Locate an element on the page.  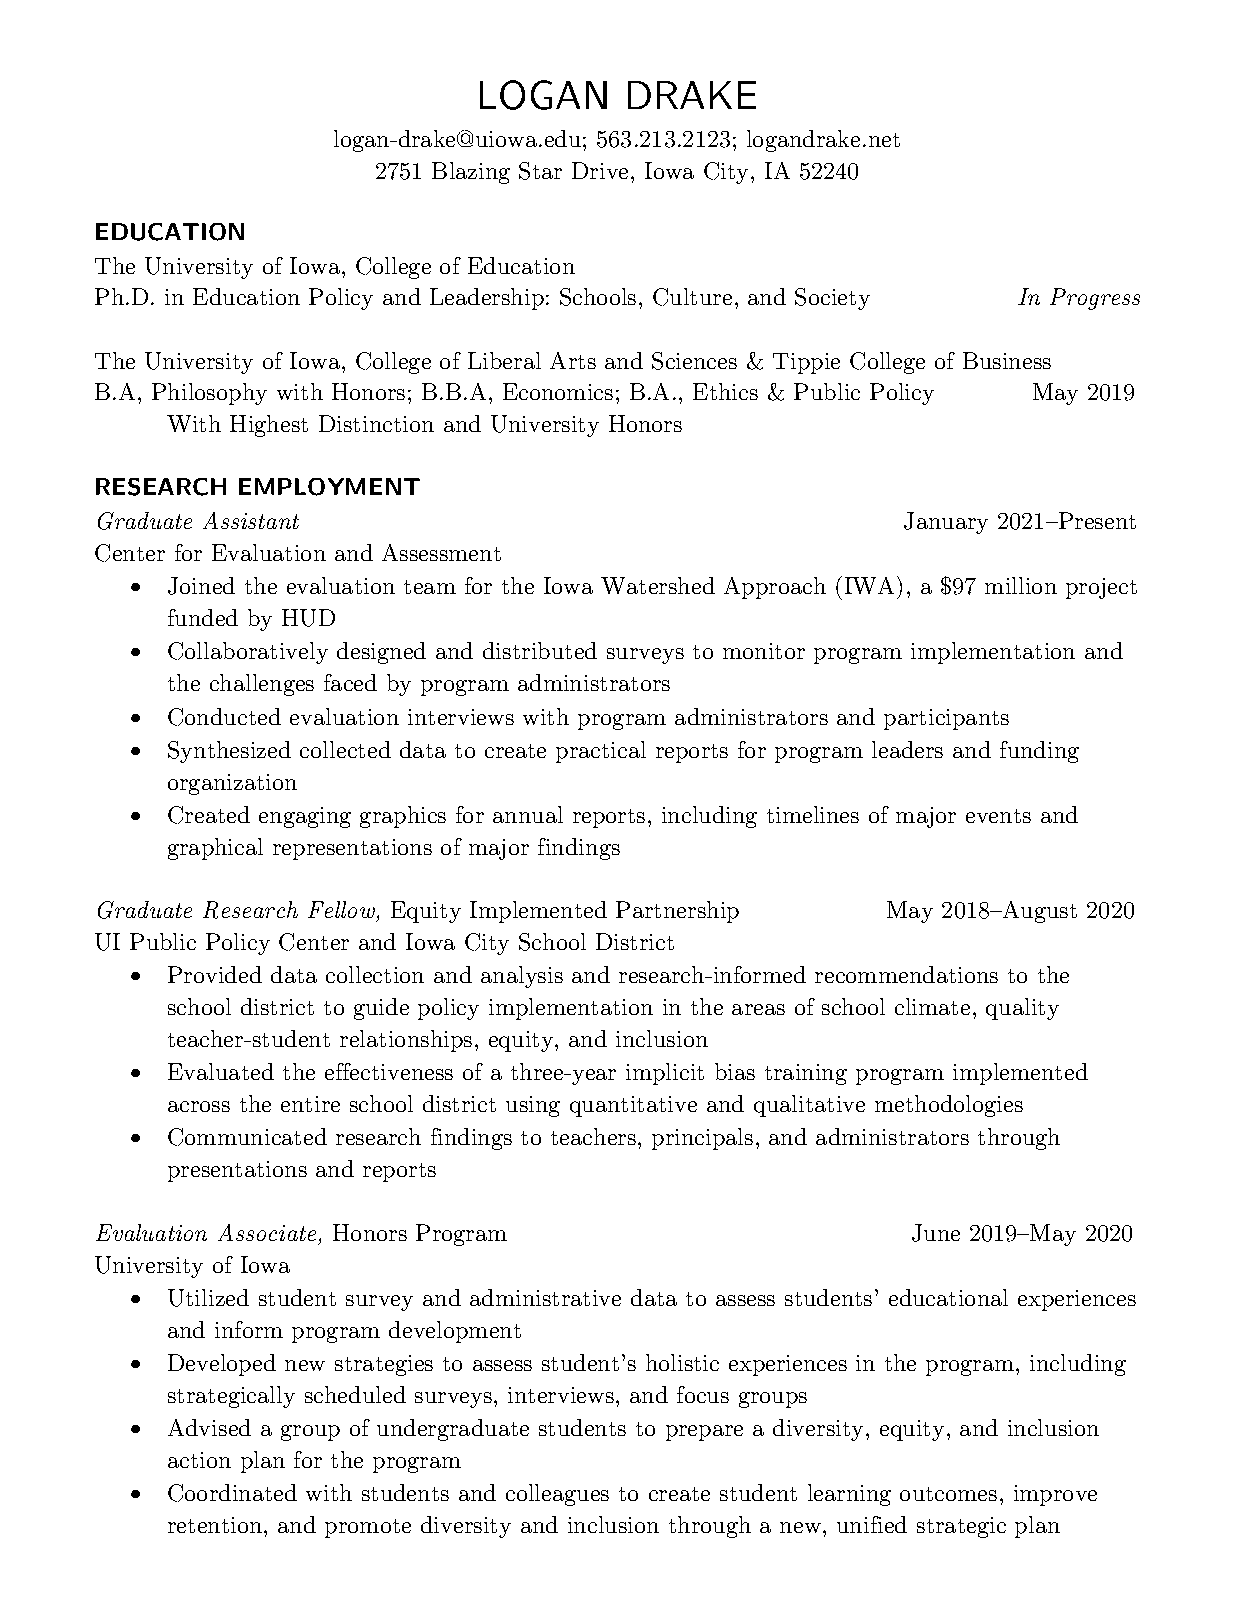
engaging is located at coordinates (305, 817).
